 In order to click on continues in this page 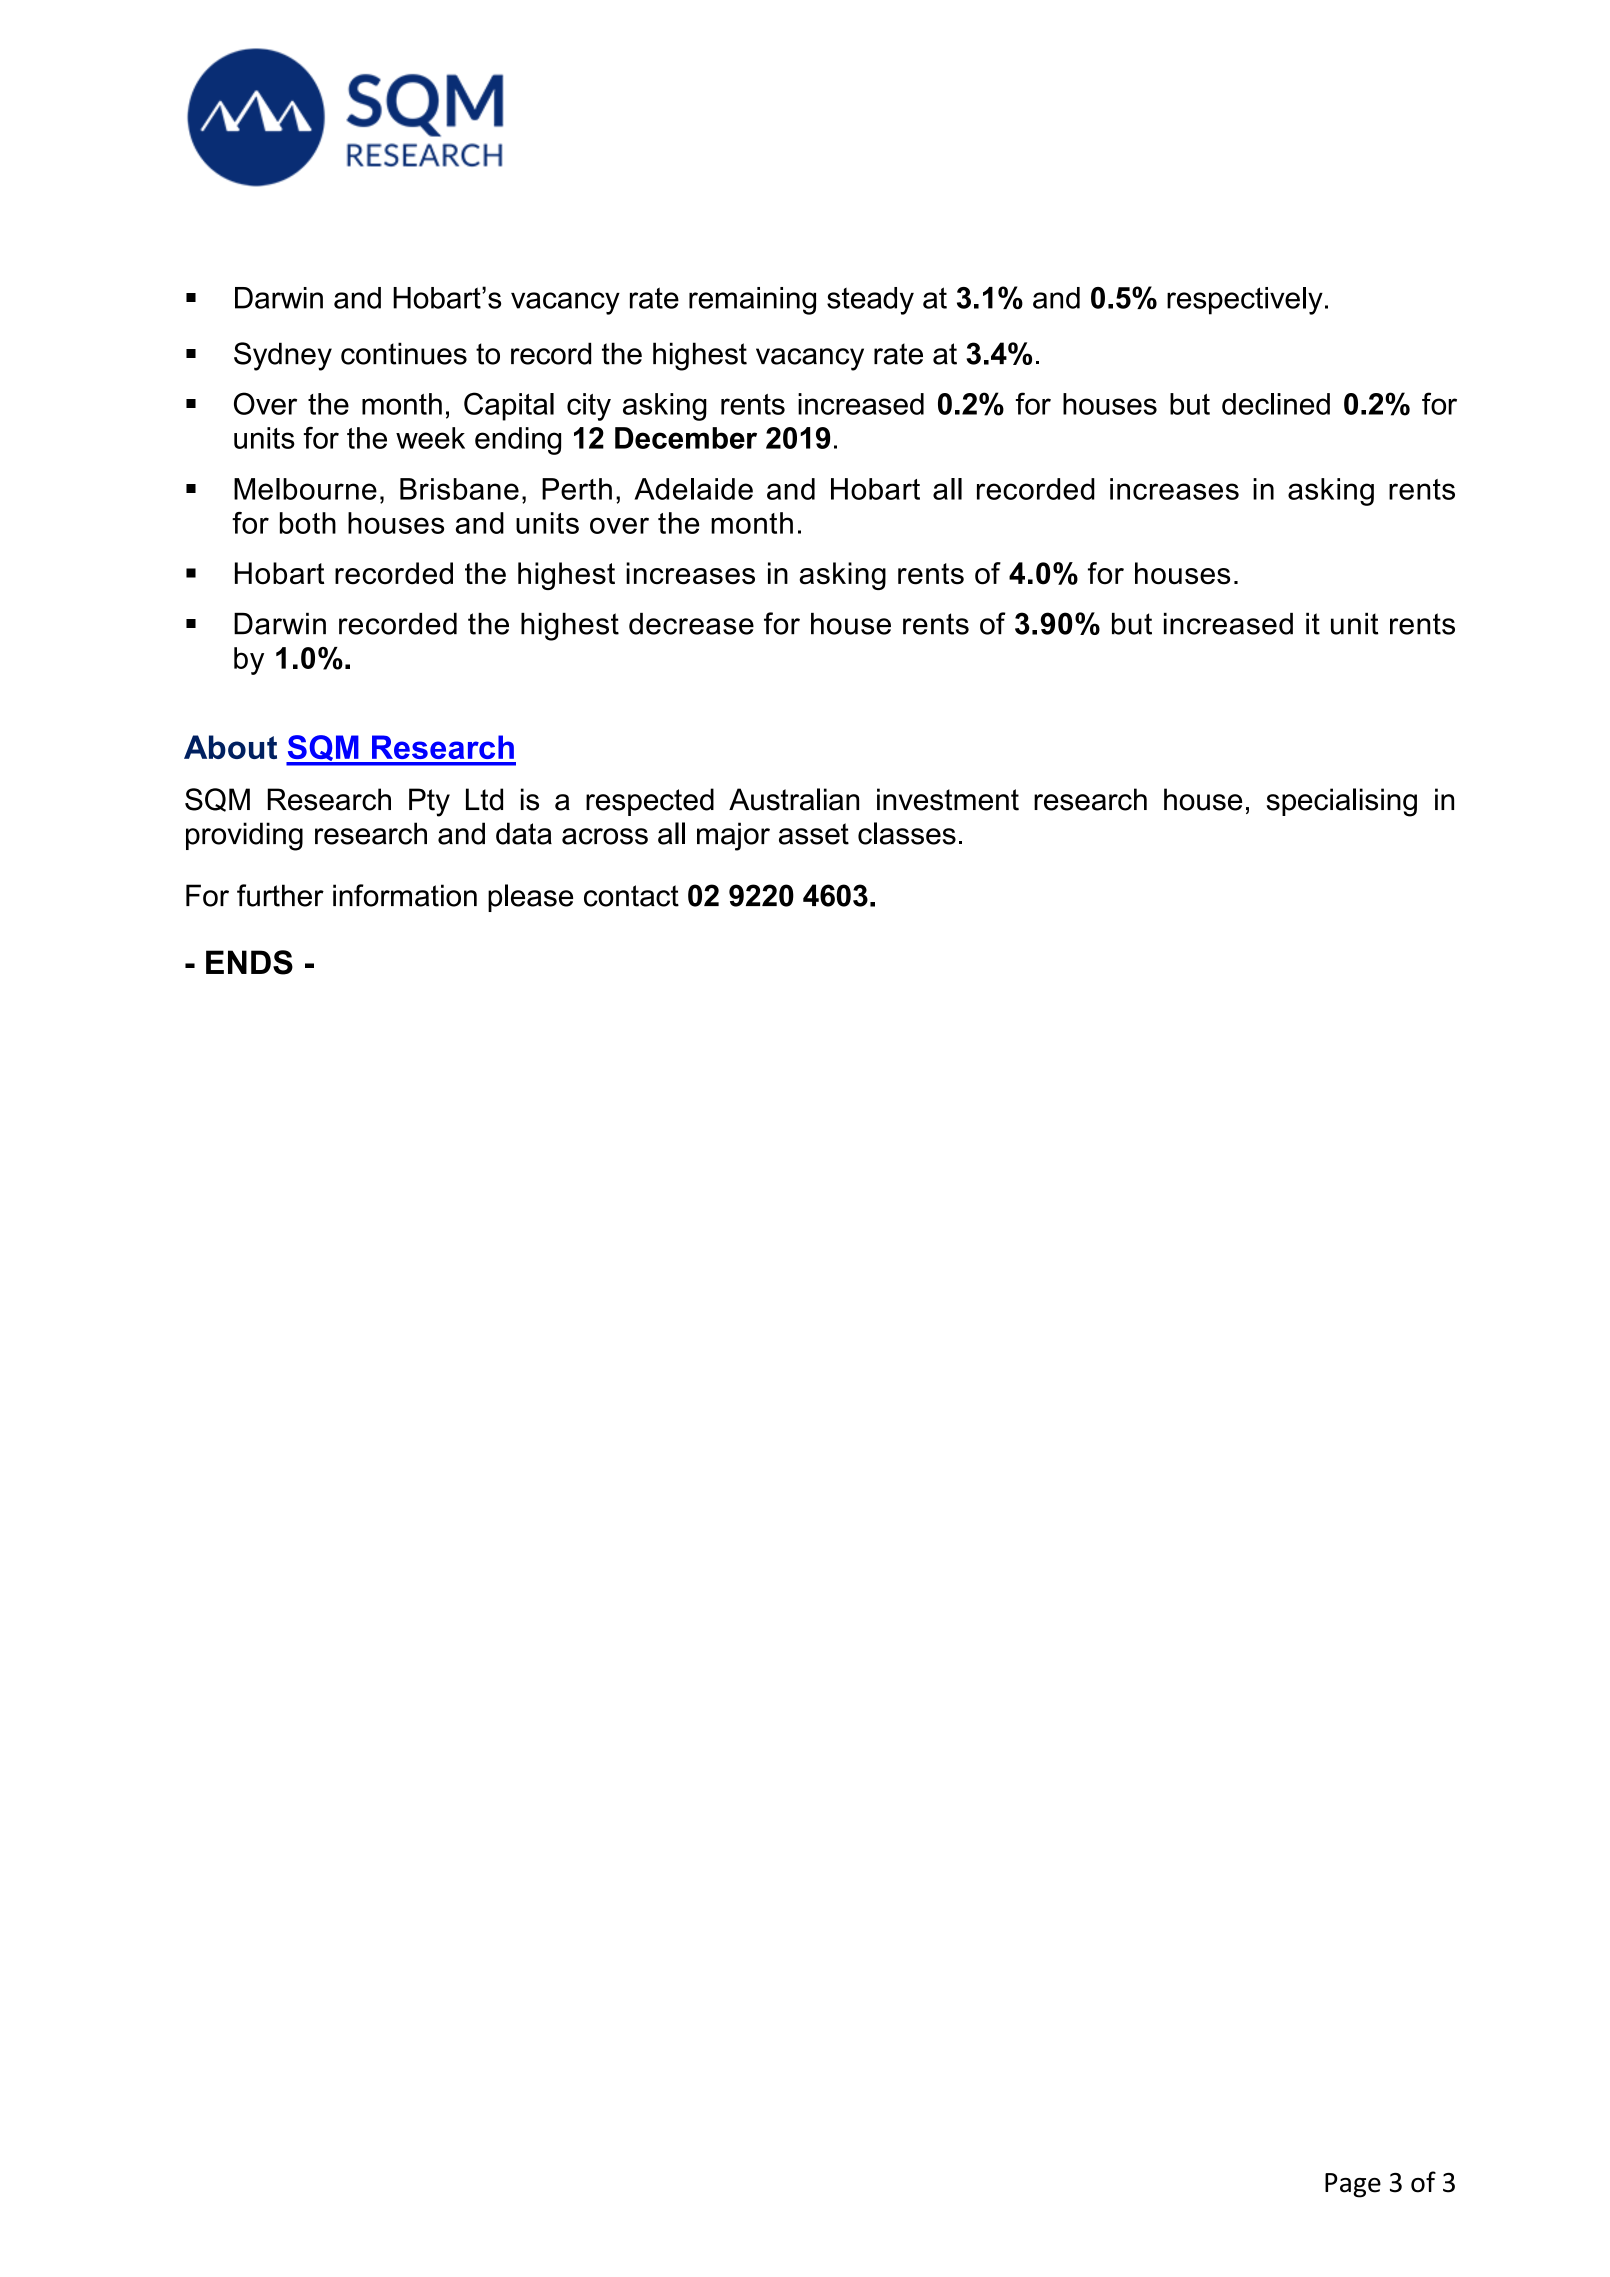, I will do `click(404, 353)`.
